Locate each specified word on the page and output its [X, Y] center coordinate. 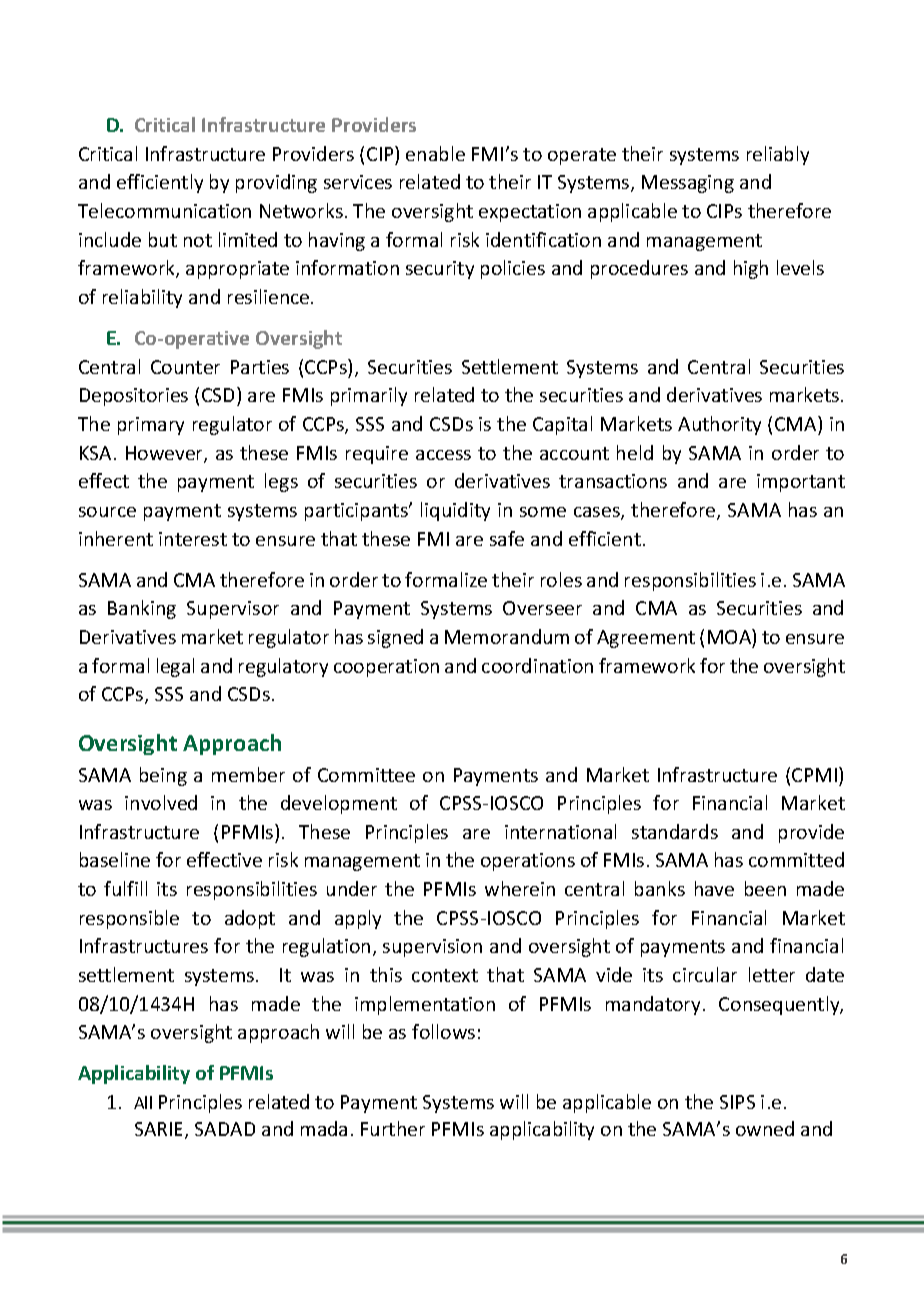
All [143, 1102]
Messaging [688, 184]
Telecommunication [164, 210]
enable [435, 153]
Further [393, 1128]
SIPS [737, 1102]
